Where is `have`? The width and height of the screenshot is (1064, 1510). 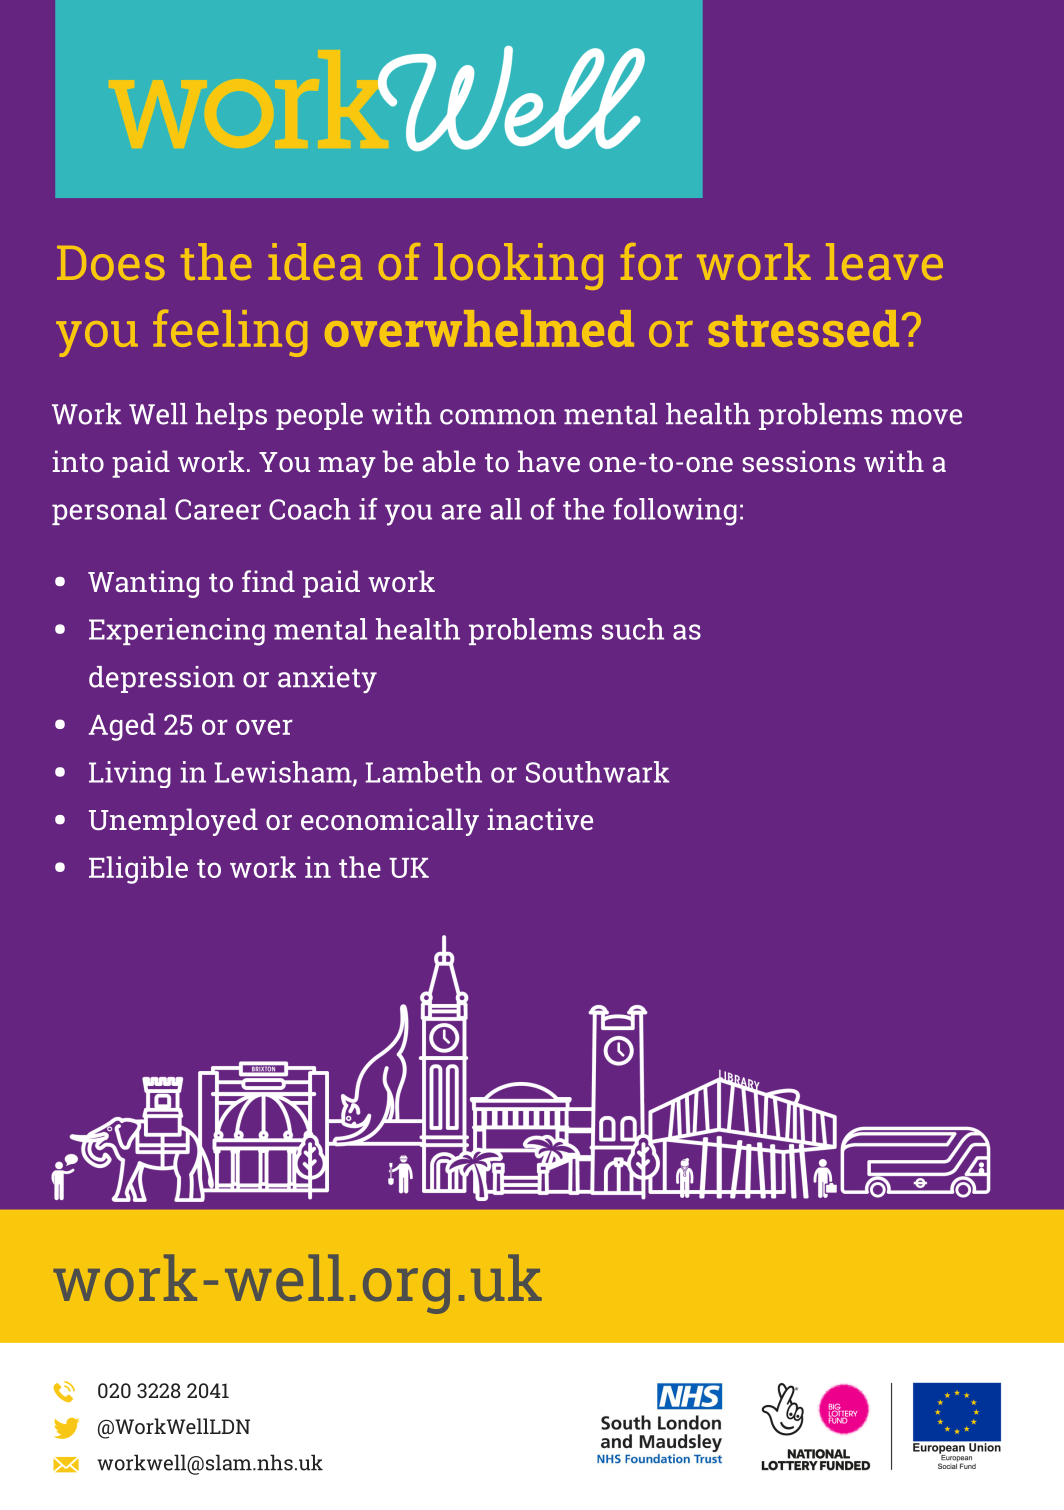
have is located at coordinates (549, 461).
